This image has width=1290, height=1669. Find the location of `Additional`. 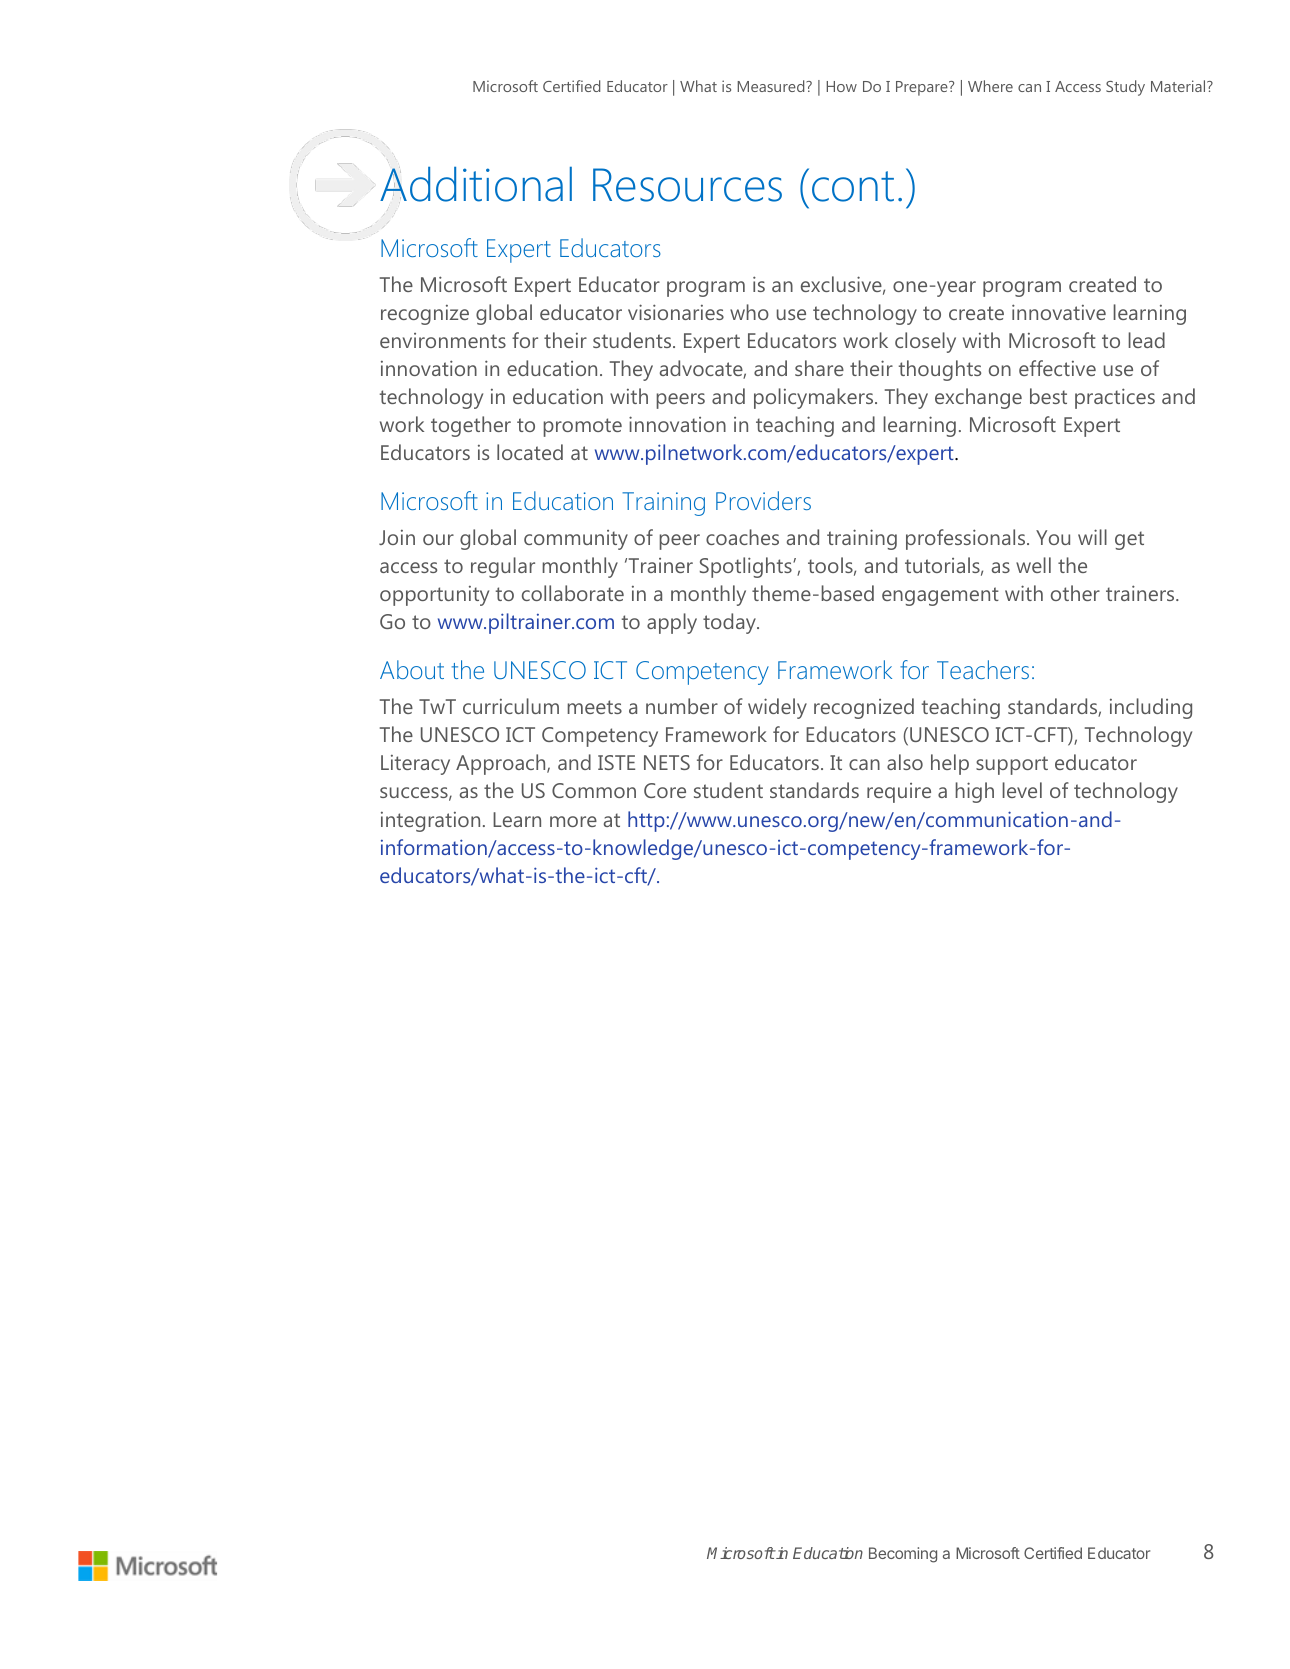

Additional is located at coordinates (476, 185).
